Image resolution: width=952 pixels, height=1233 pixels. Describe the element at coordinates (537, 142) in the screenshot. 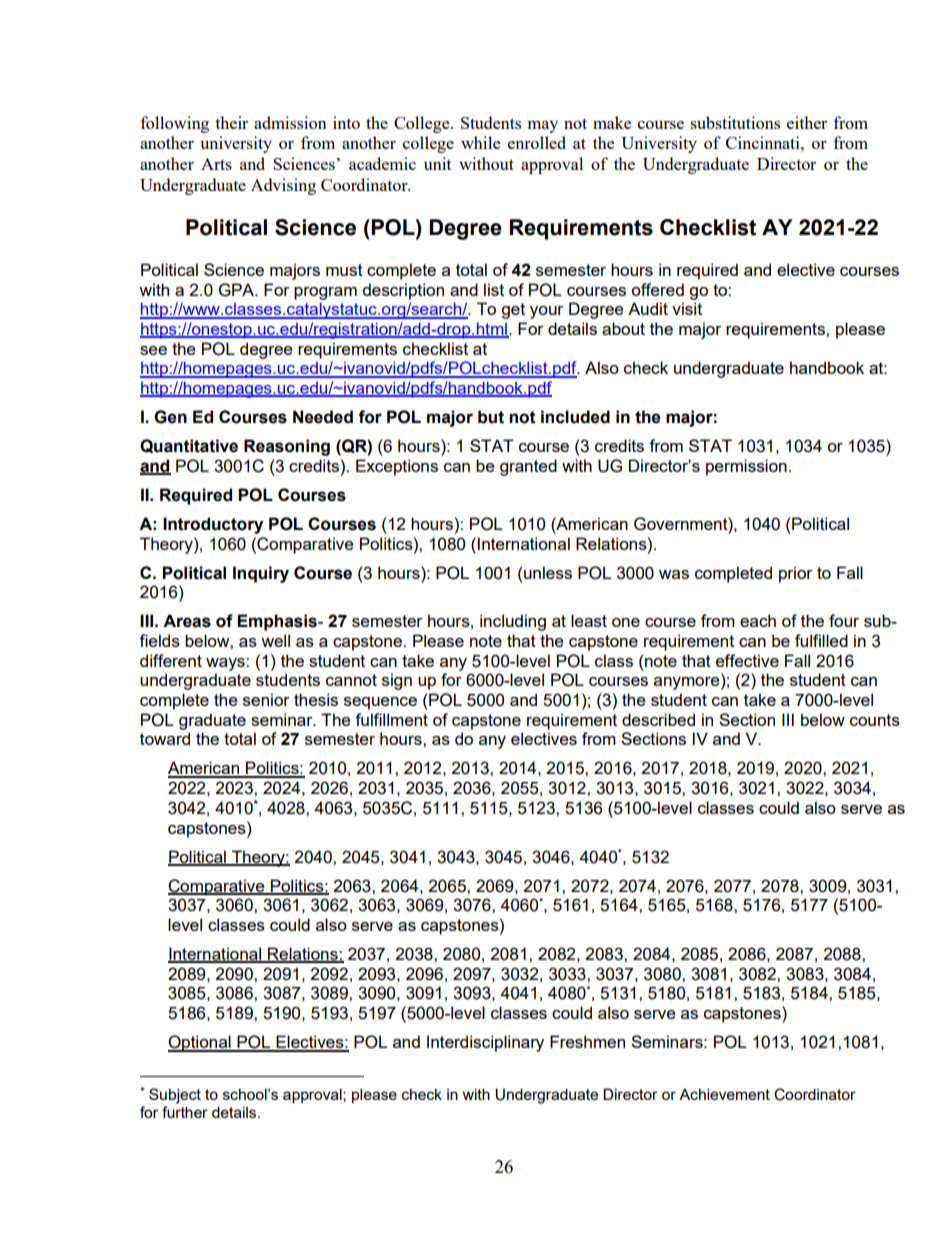

I see `enrolled` at that location.
